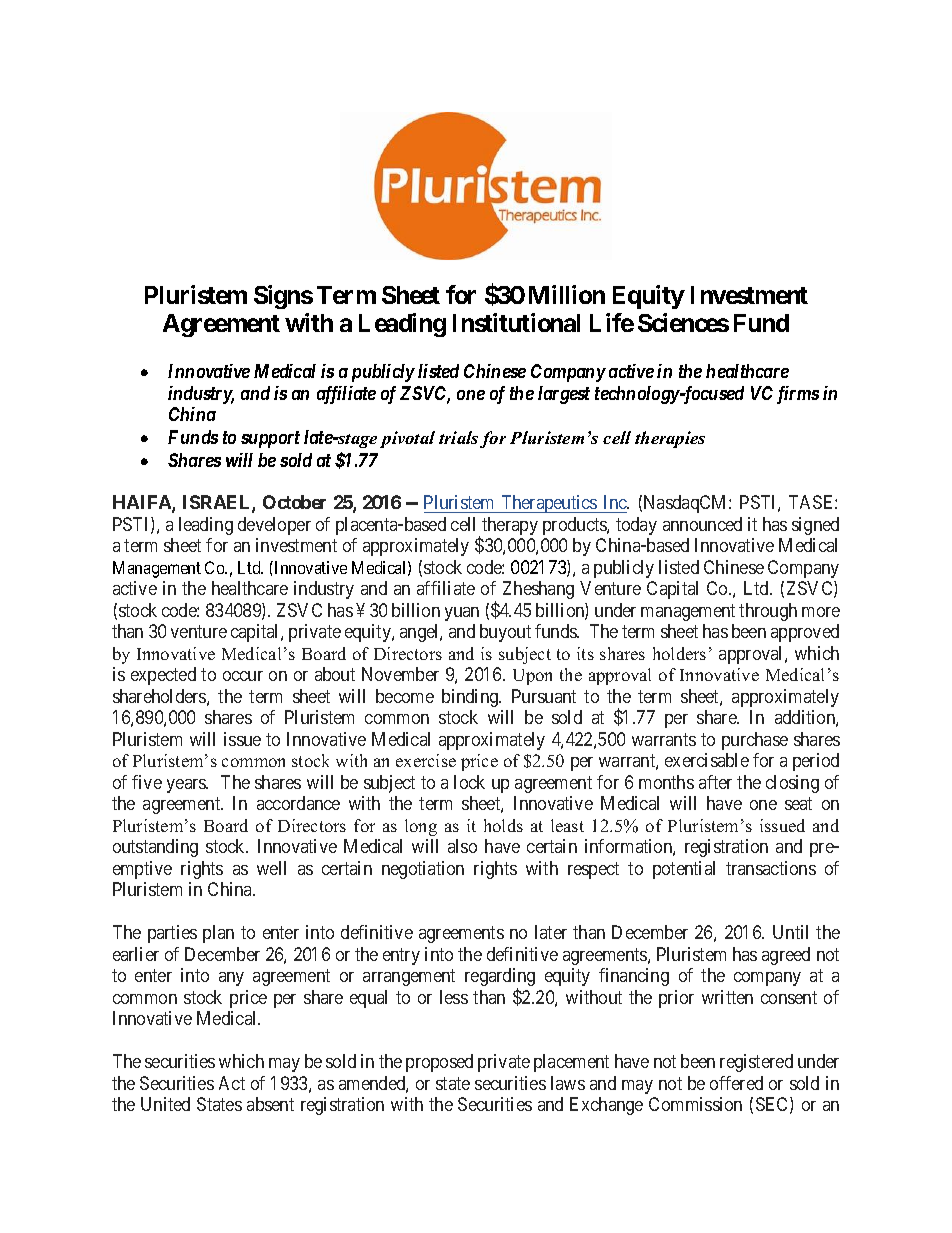 The width and height of the page is (952, 1233). What do you see at coordinates (243, 676) in the page?
I see `occur` at bounding box center [243, 676].
